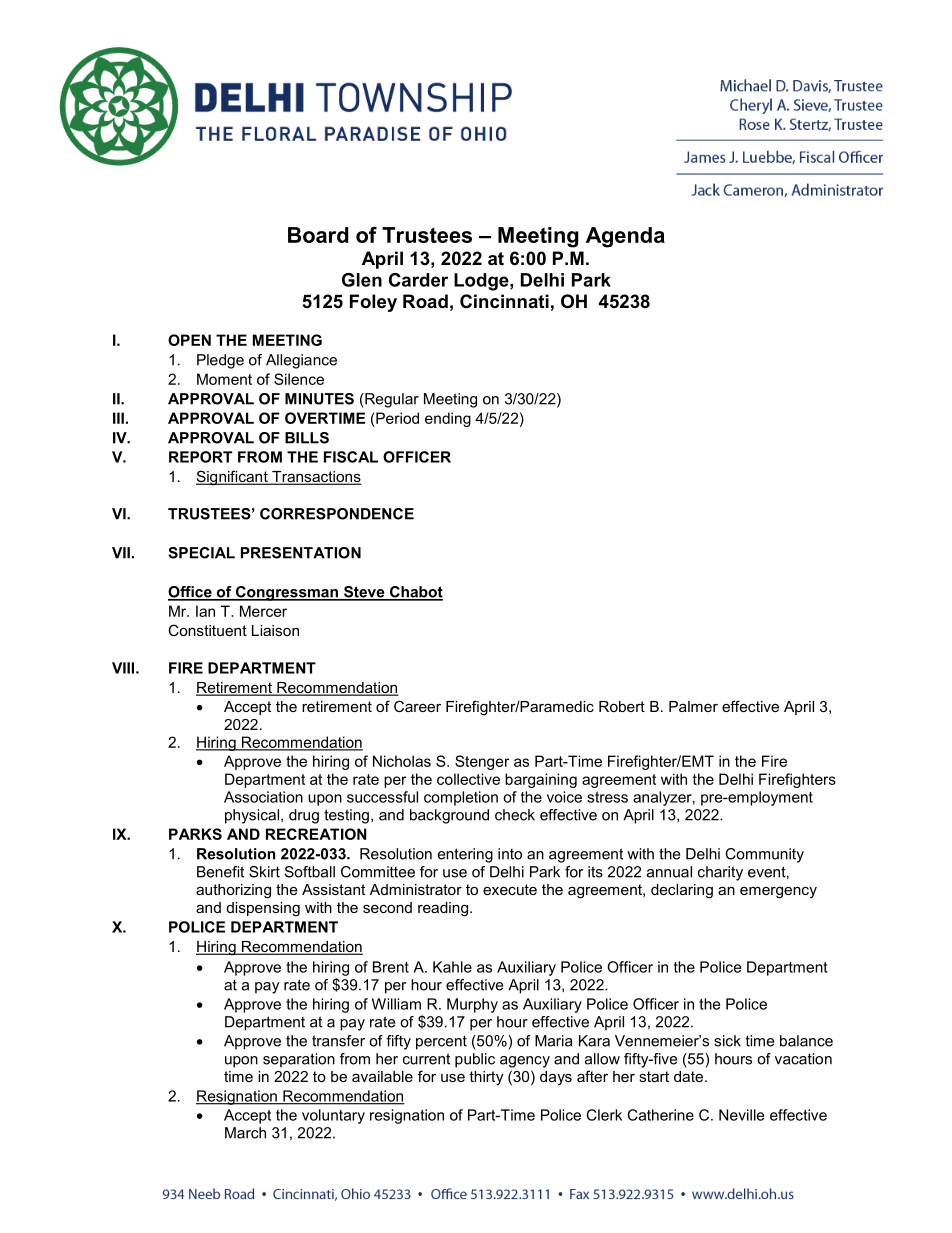 This screenshot has width=952, height=1233. Describe the element at coordinates (504, 301) in the screenshot. I see `Cincinnati` at that location.
